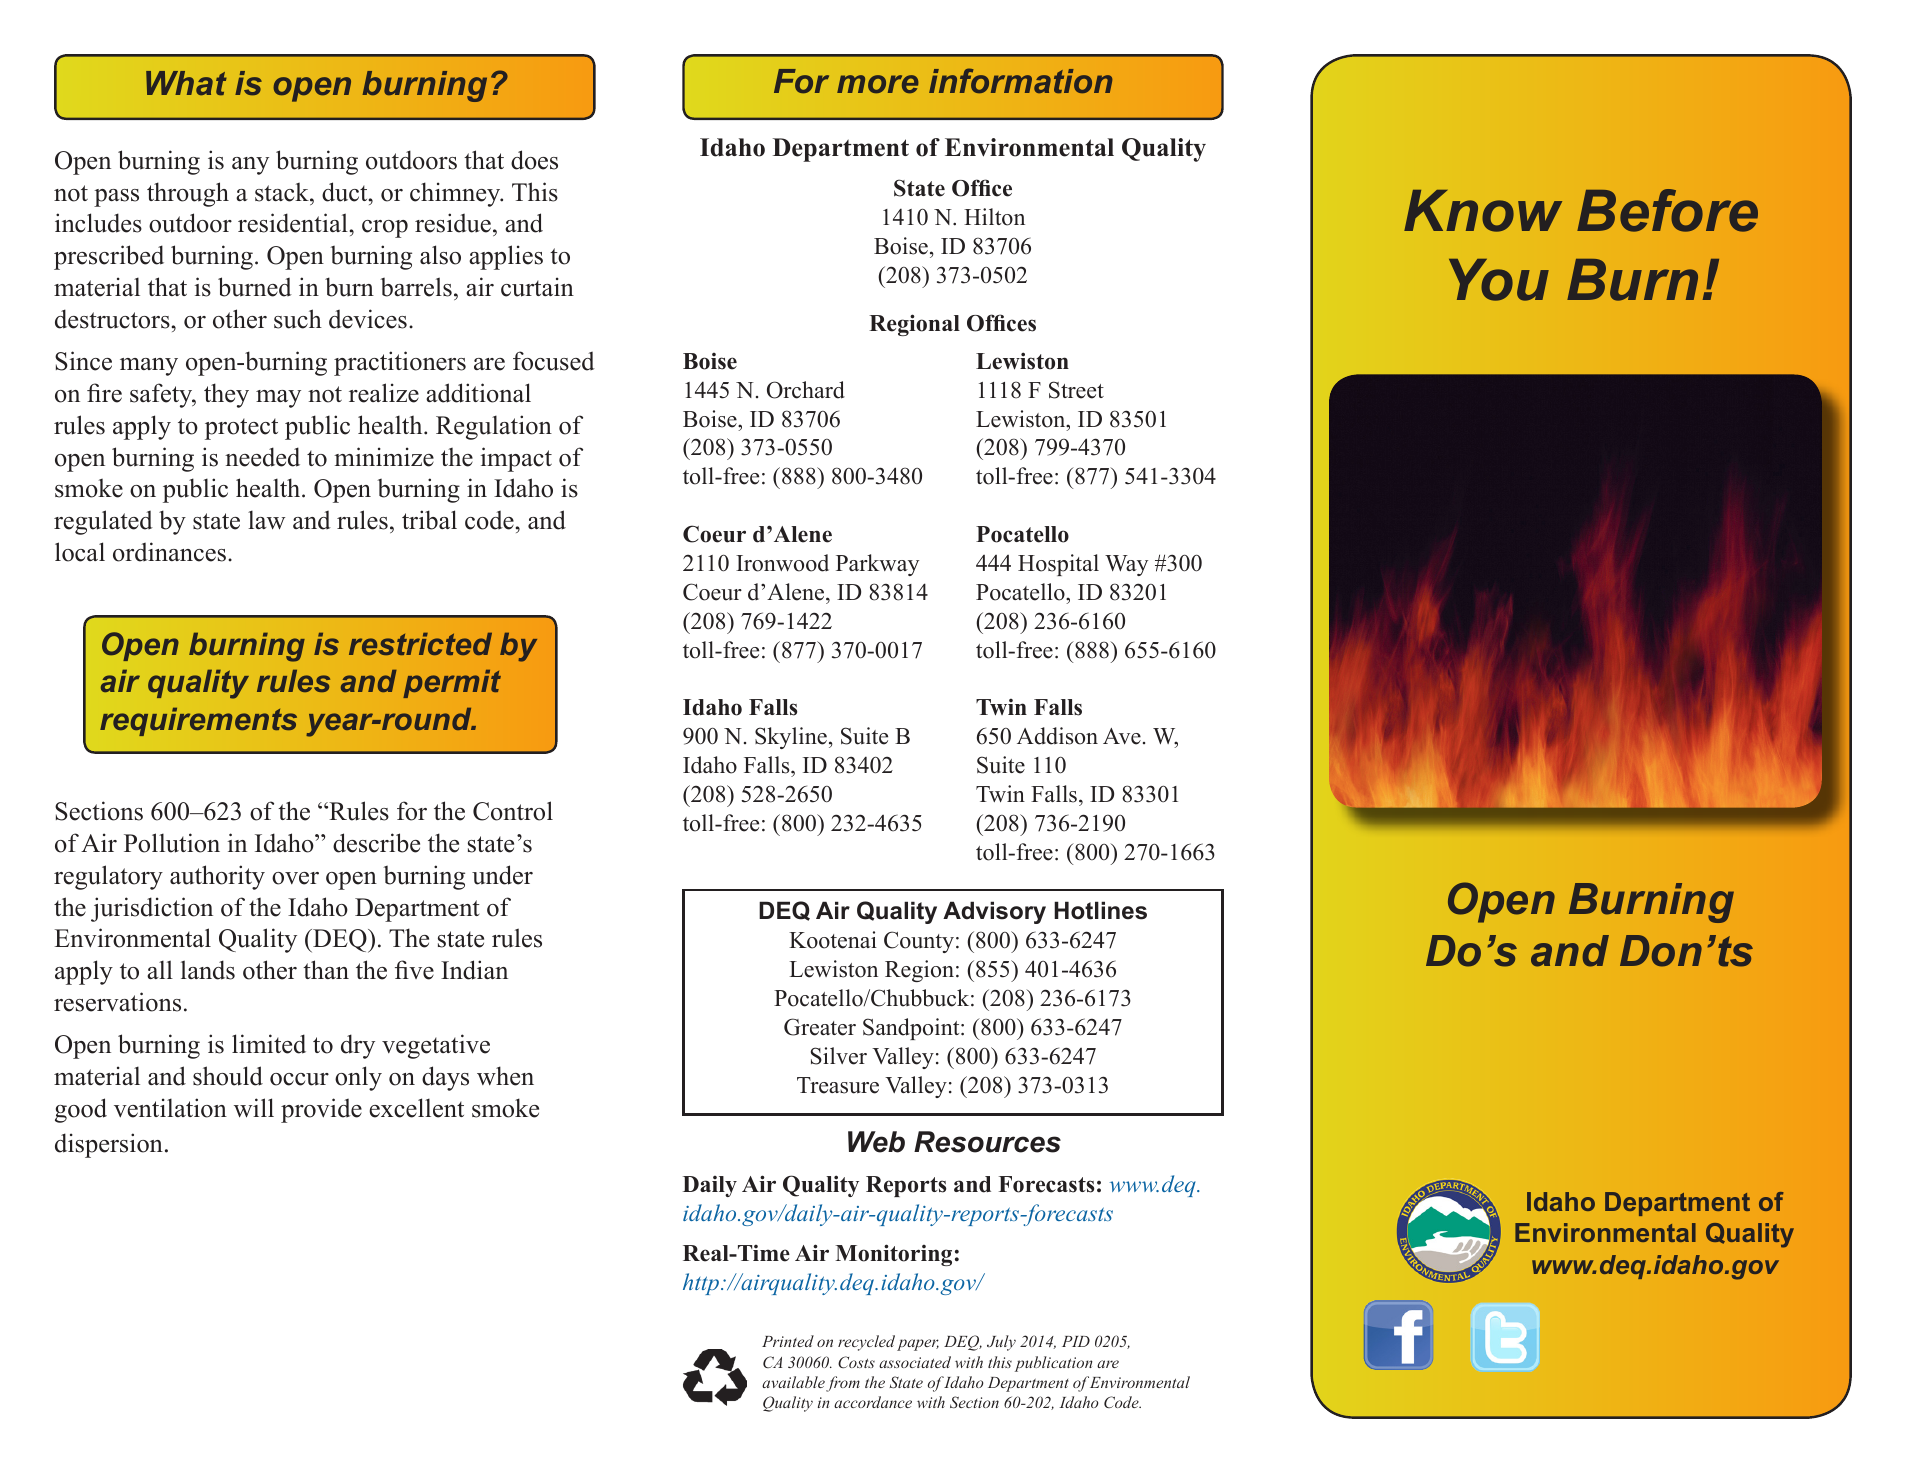 This image has width=1906, height=1473. I want to click on Hotlines, so click(1100, 910).
